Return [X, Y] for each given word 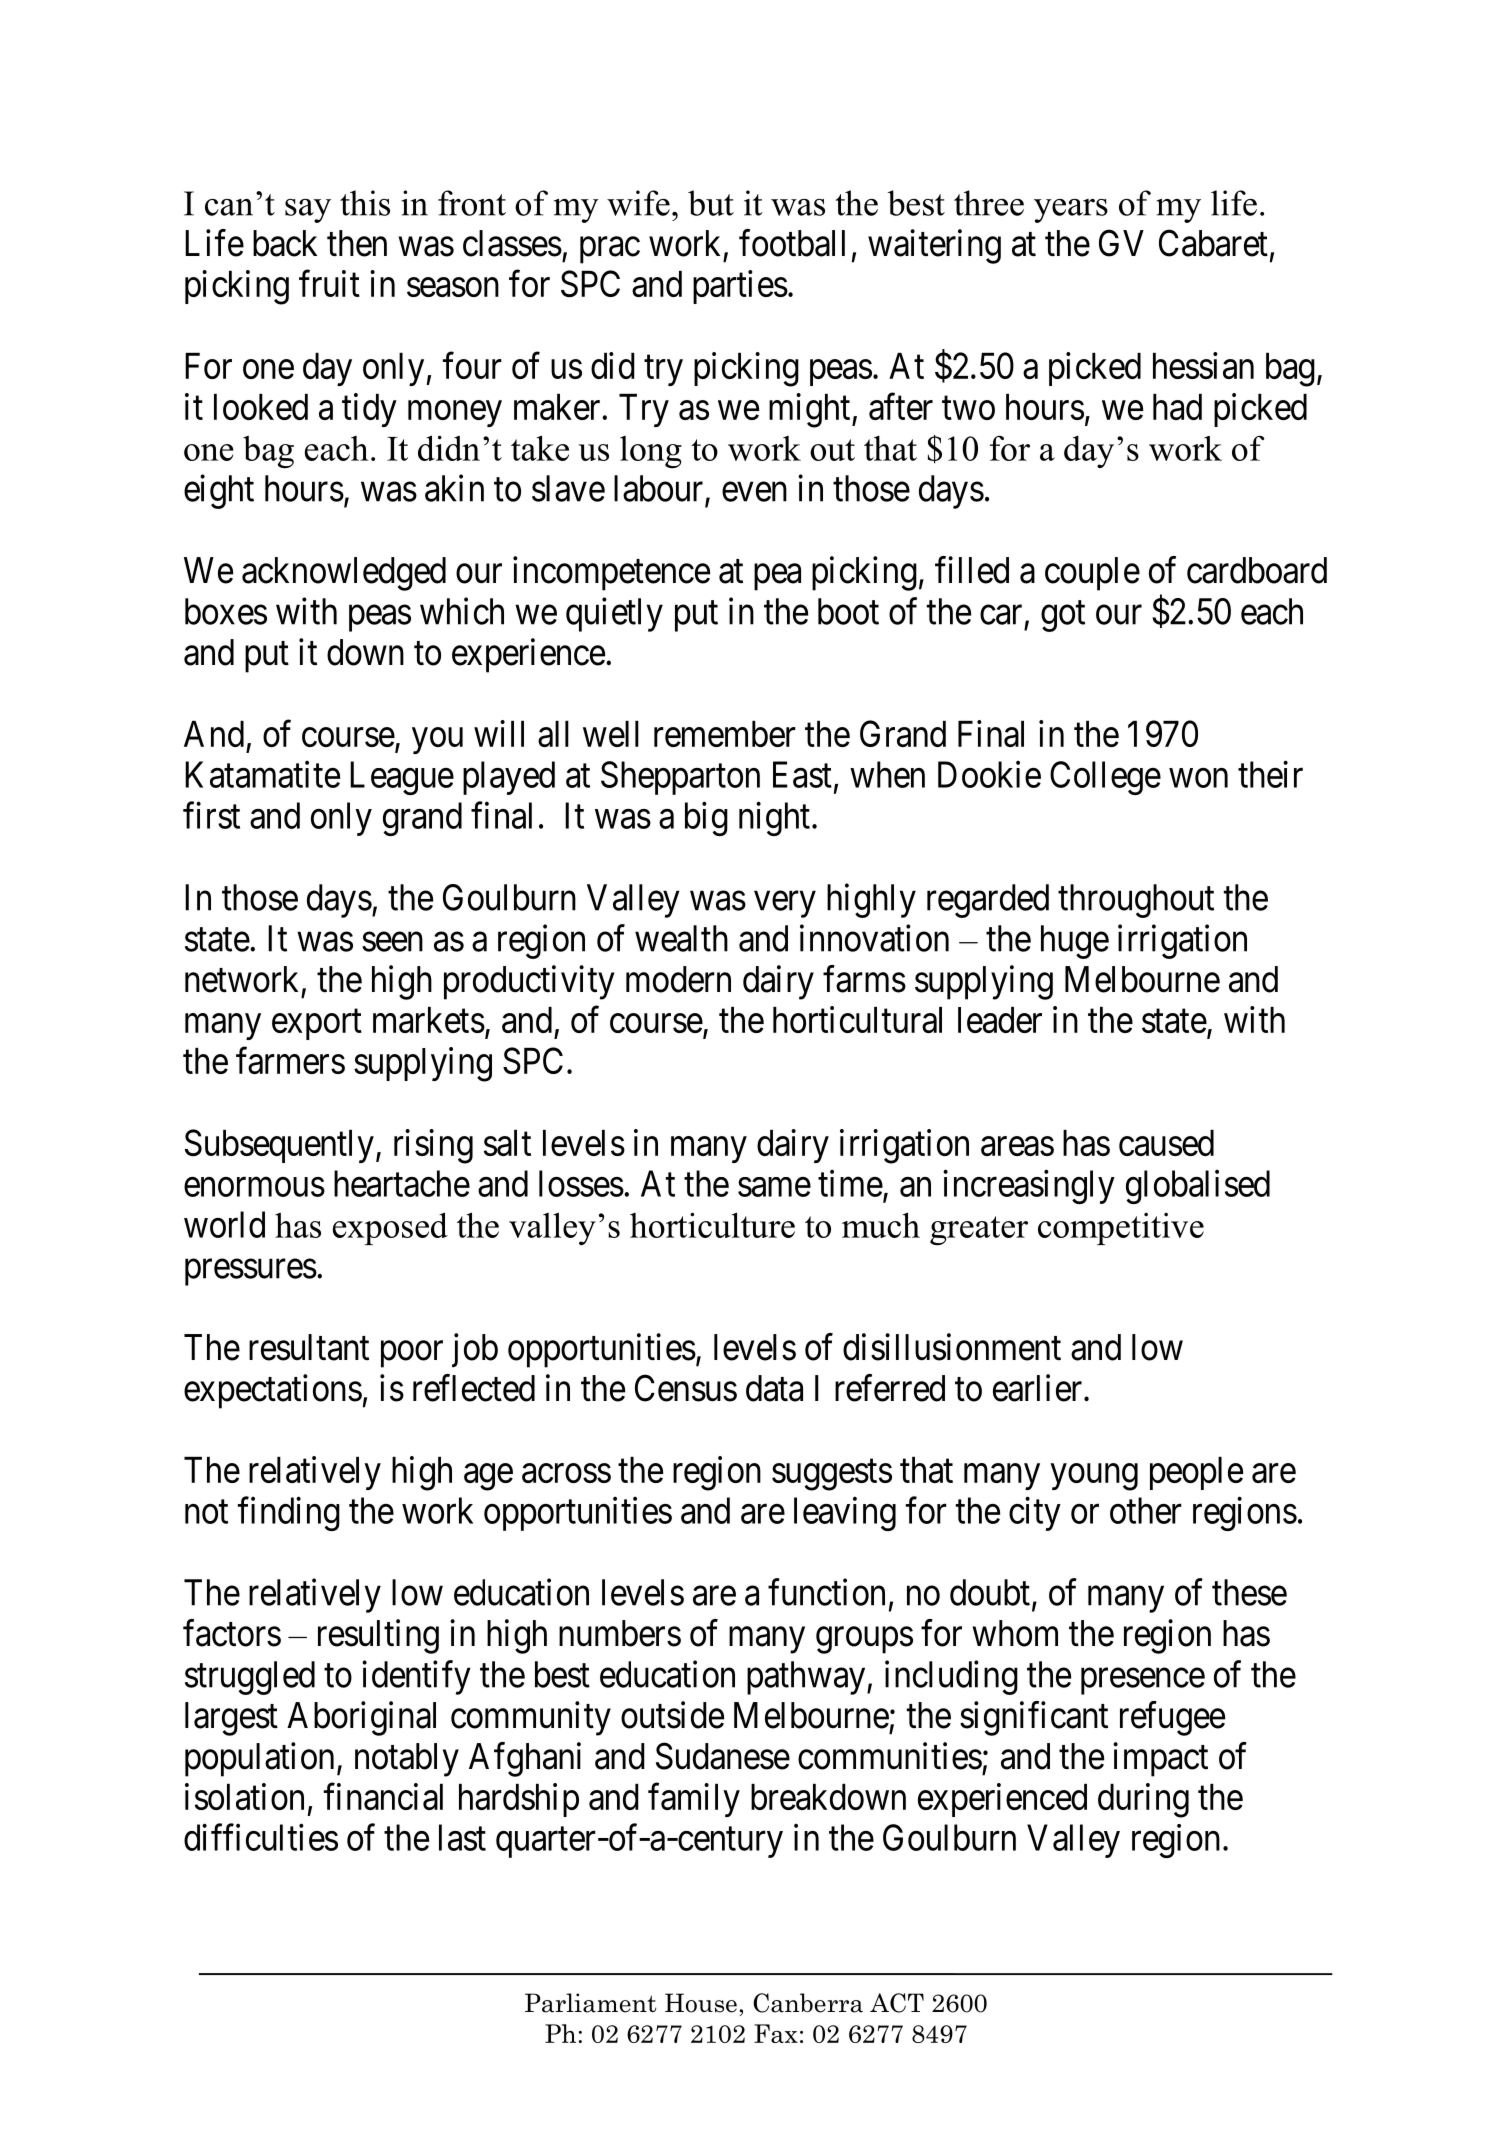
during [1143, 1800]
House [701, 2003]
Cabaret [1213, 243]
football [792, 243]
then [357, 243]
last [462, 1837]
